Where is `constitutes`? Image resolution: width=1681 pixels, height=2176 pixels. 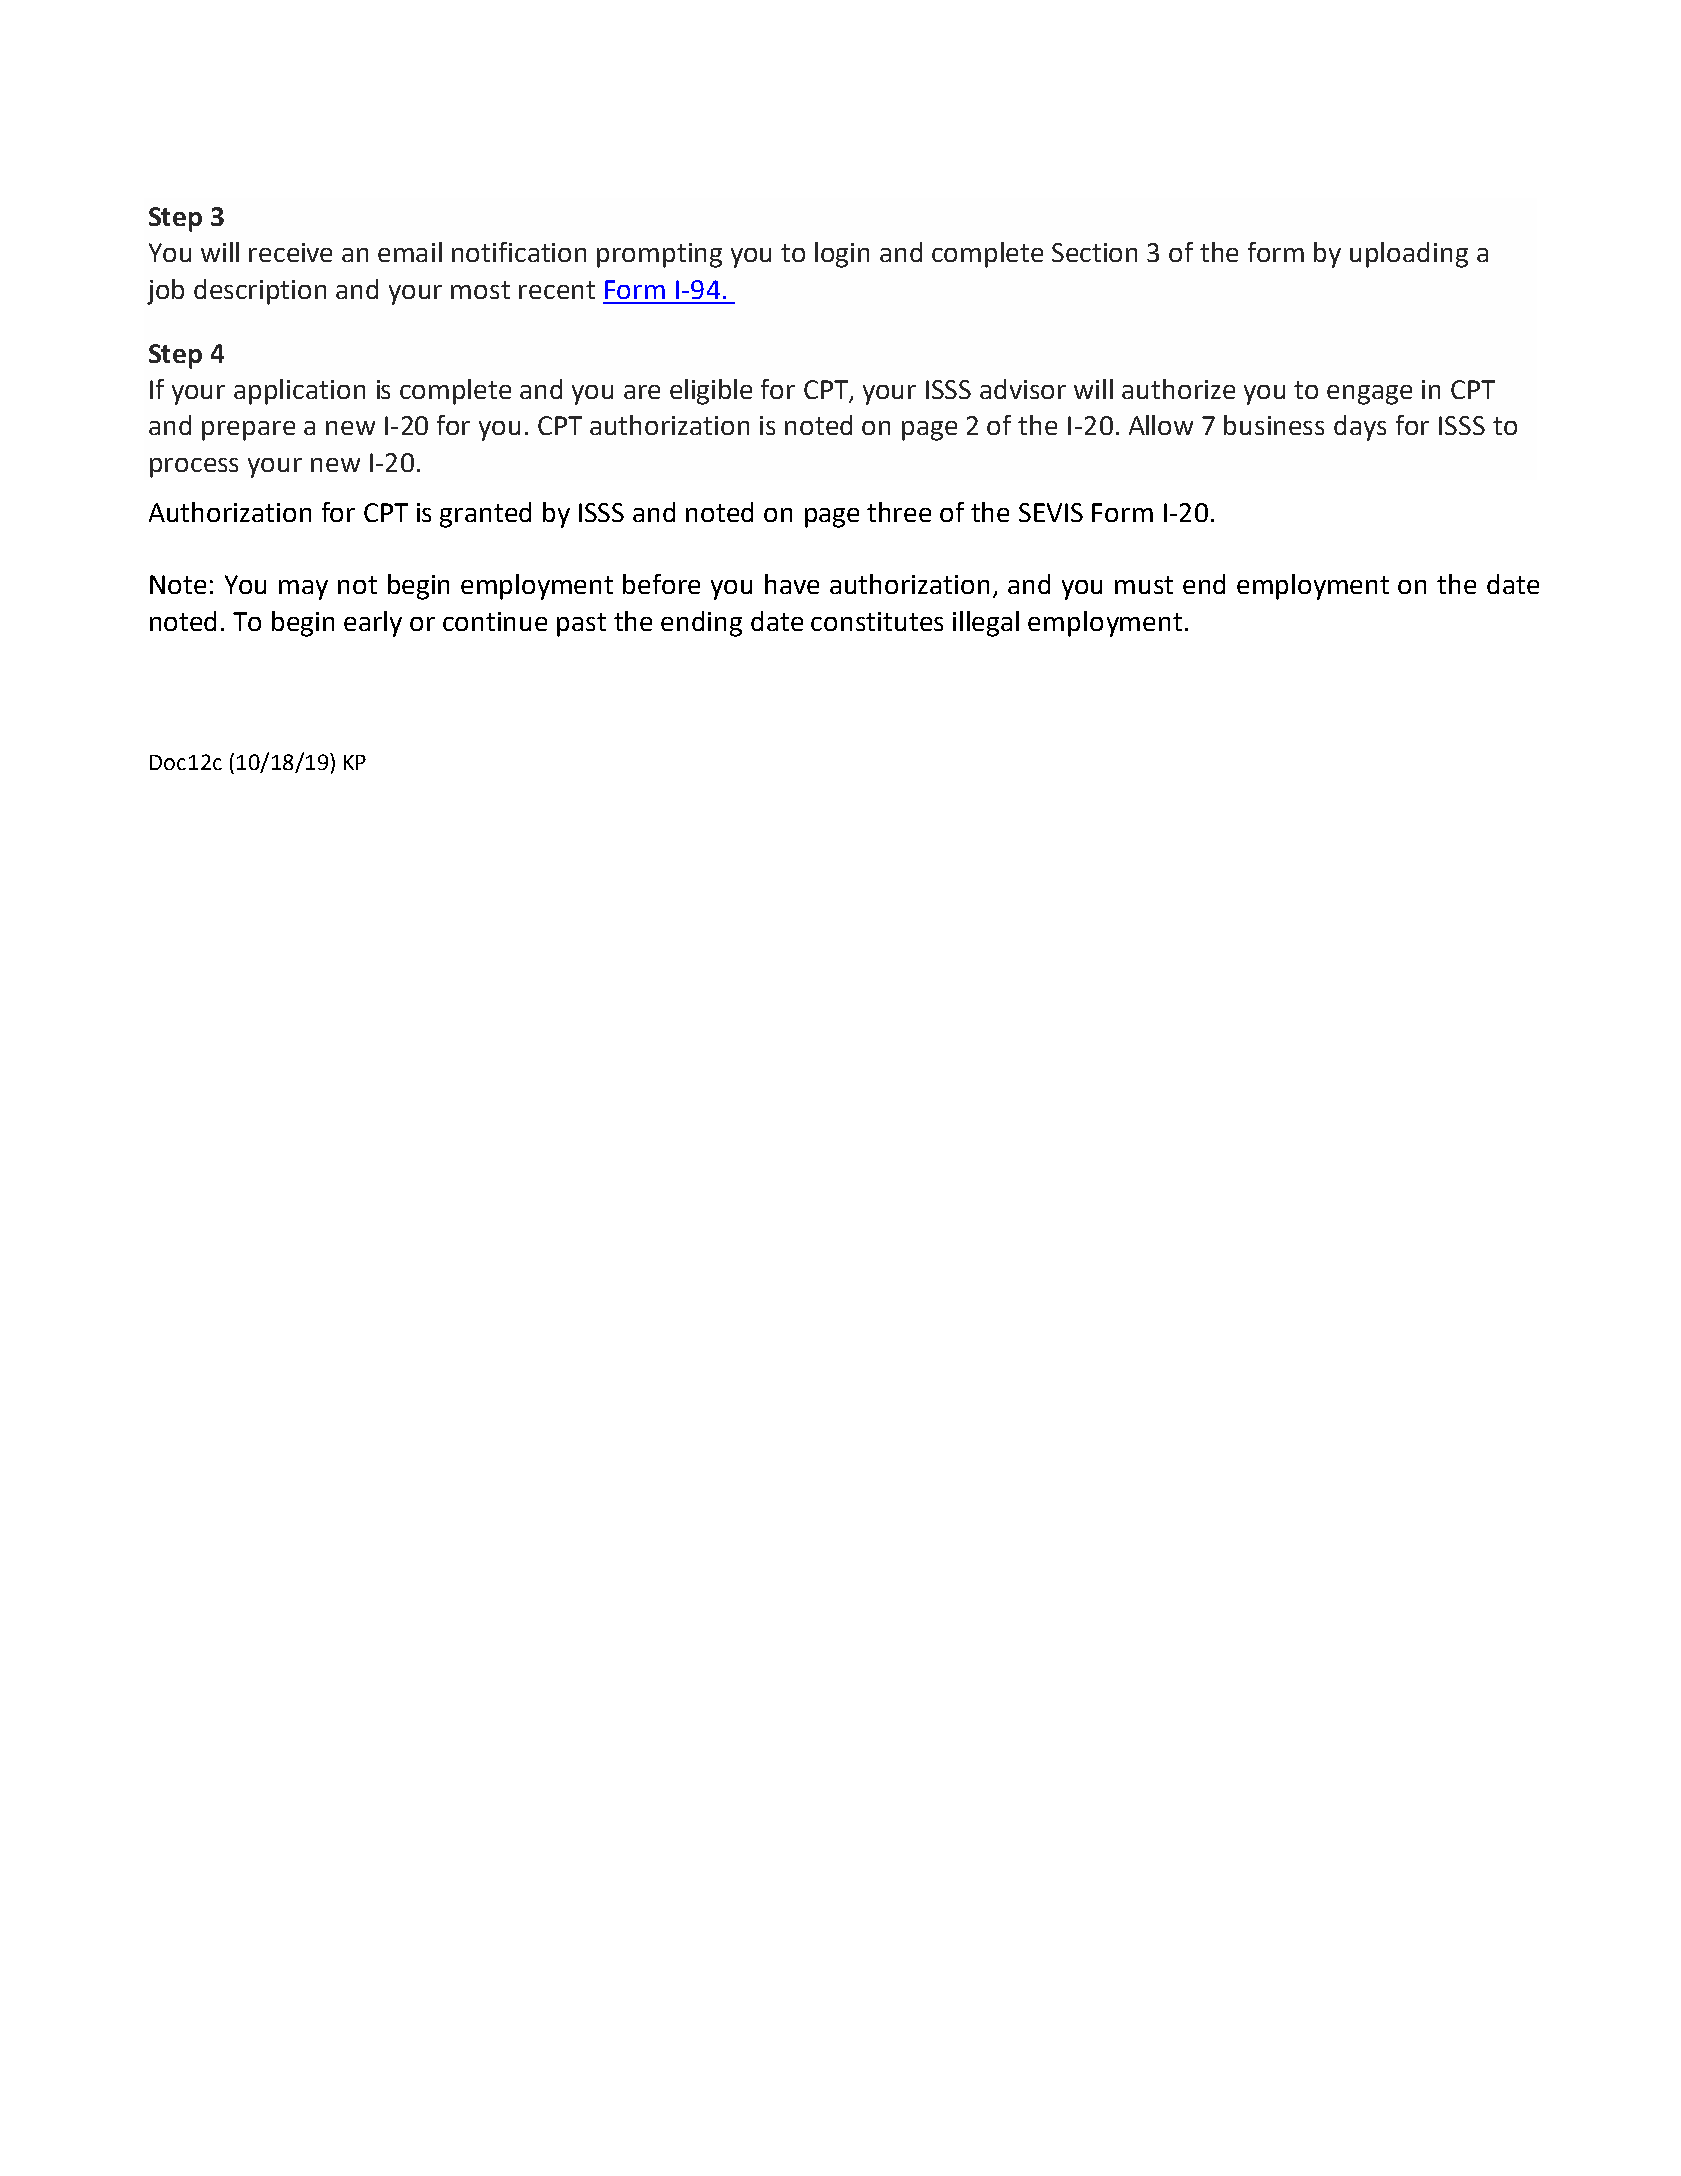
constitutes is located at coordinates (877, 621).
